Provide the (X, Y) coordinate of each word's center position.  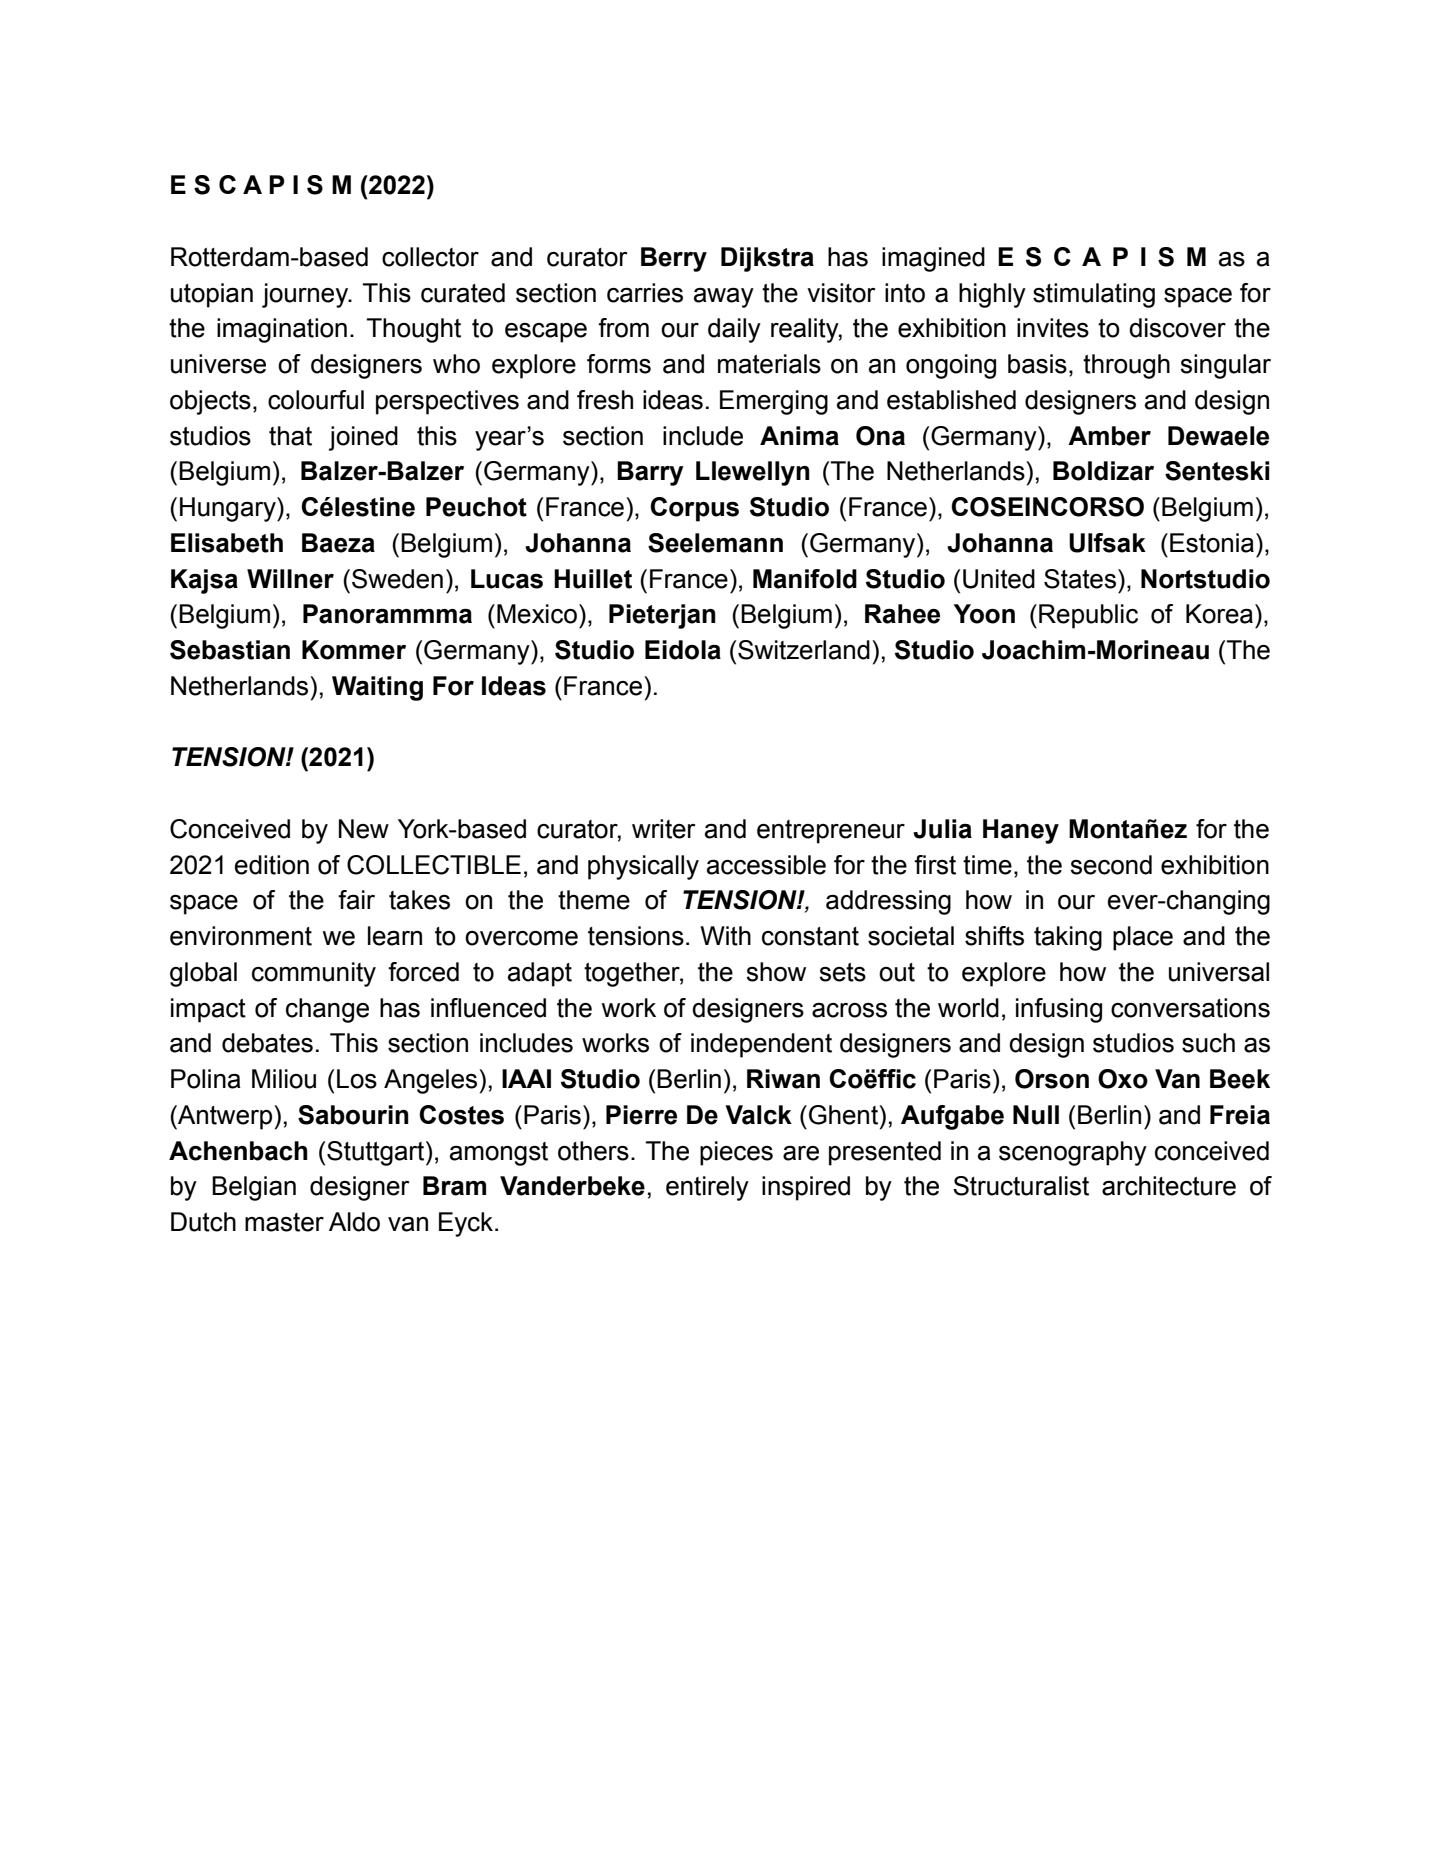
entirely (707, 1188)
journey (306, 295)
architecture (1169, 1186)
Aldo (354, 1222)
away (724, 298)
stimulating (1094, 295)
